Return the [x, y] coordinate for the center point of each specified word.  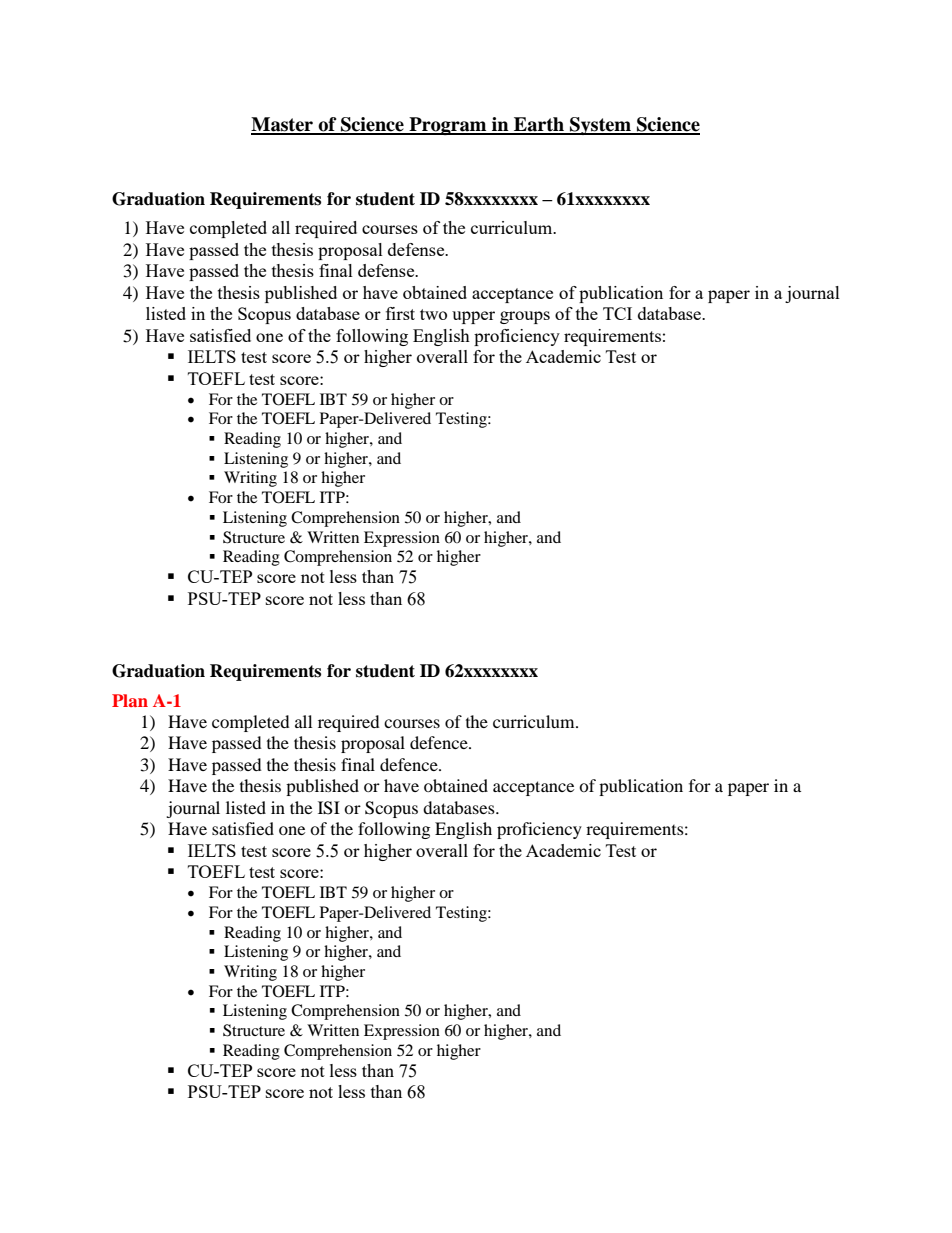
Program [448, 126]
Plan [130, 700]
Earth [539, 125]
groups [525, 317]
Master [283, 125]
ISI [329, 808]
